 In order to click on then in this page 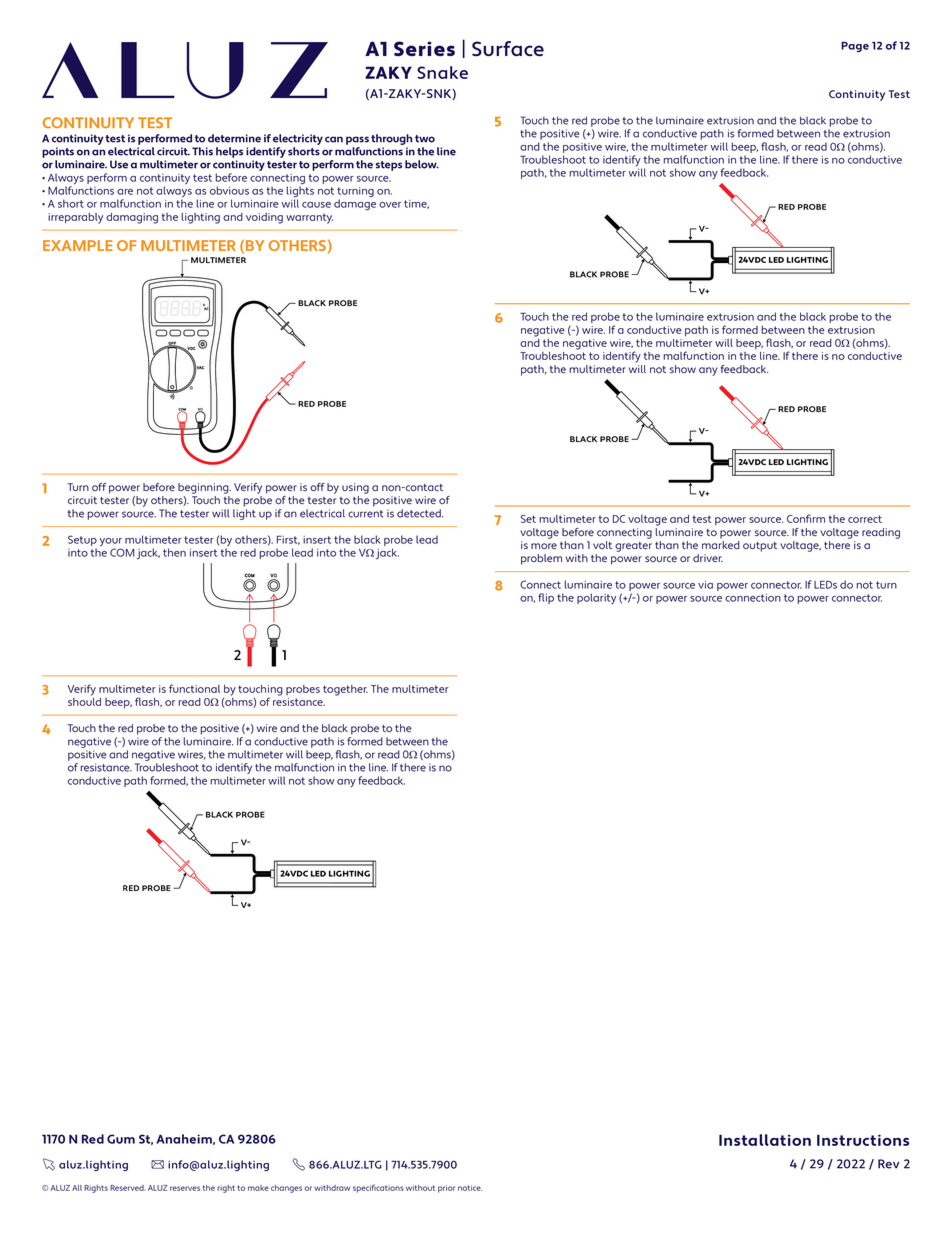, I will do `click(174, 552)`.
